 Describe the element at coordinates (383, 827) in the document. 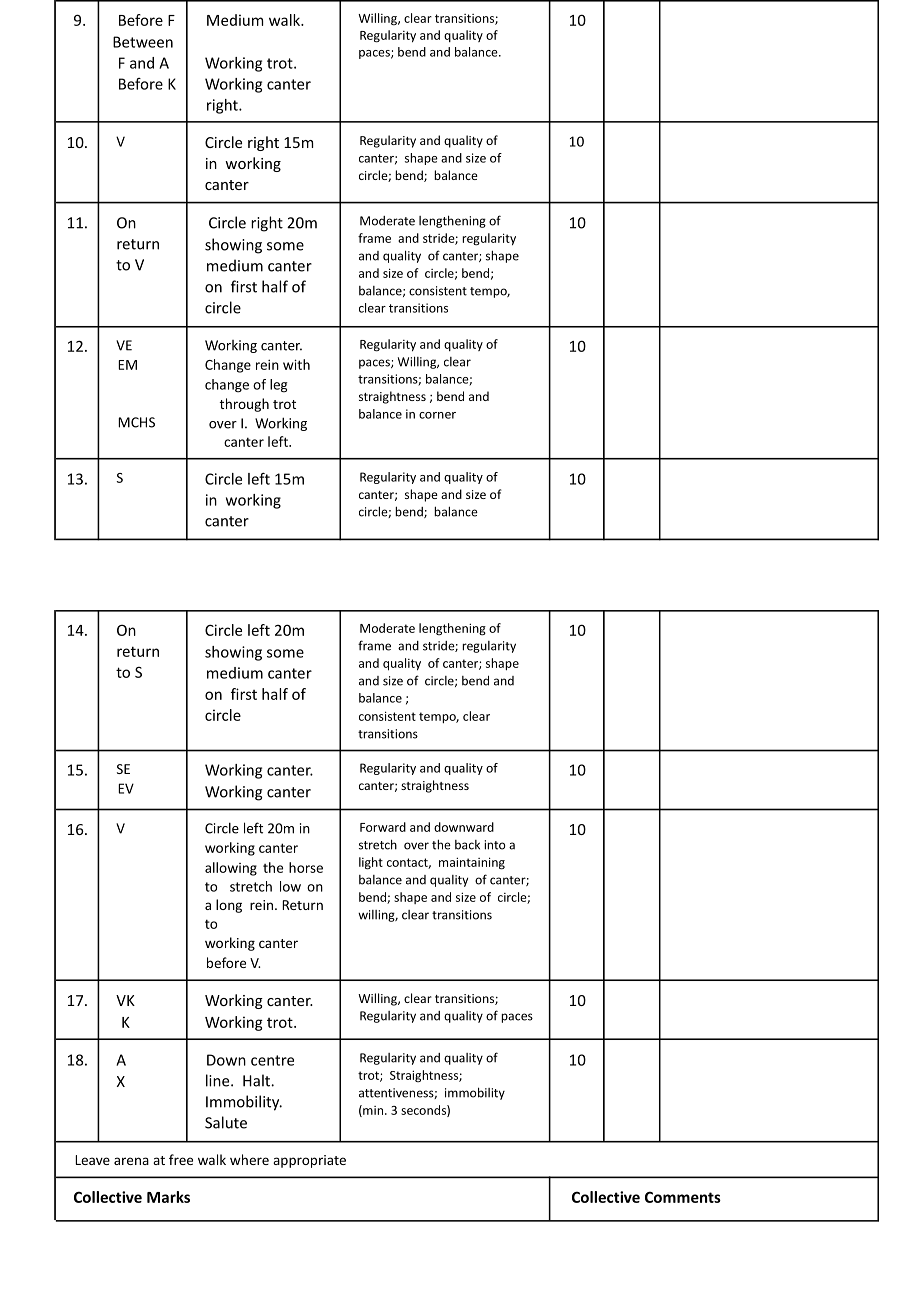

I see `Forward` at that location.
